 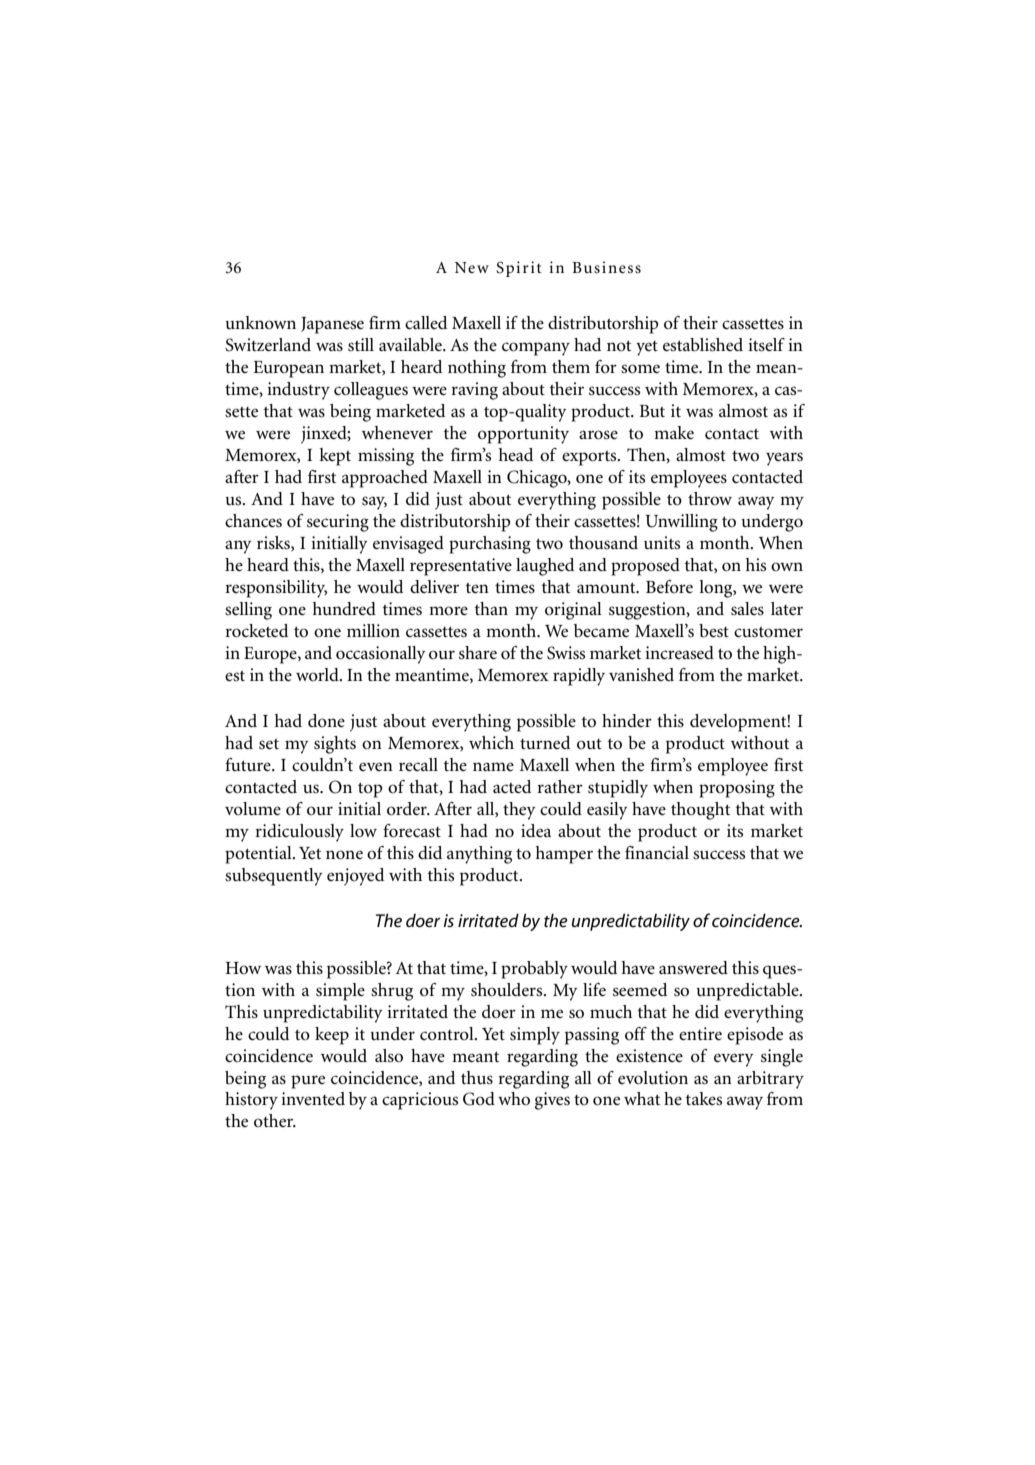 I want to click on share, so click(x=478, y=653).
